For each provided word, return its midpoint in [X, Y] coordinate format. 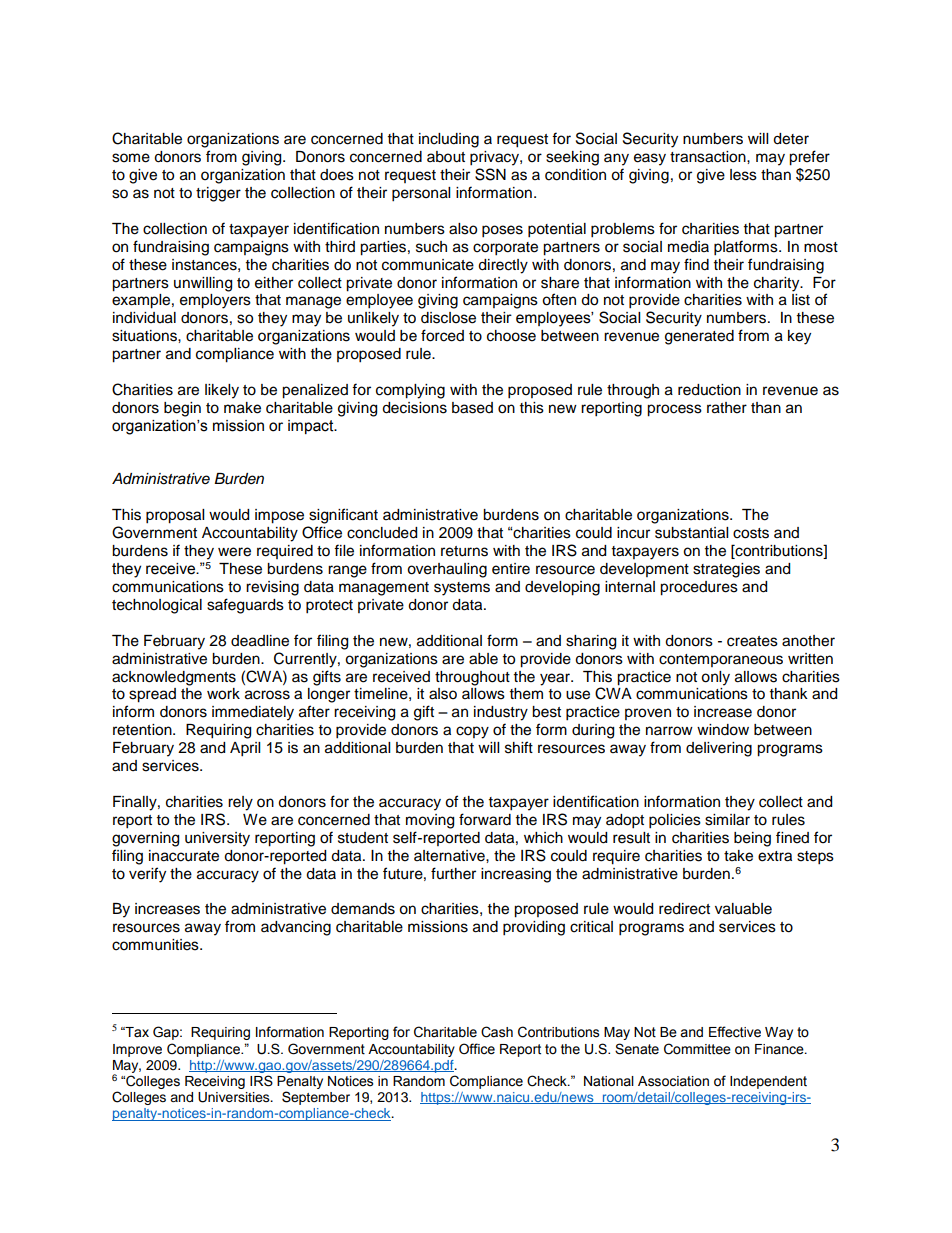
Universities [235, 1097]
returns [464, 551]
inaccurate [184, 856]
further [453, 873]
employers [215, 301]
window [723, 730]
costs [751, 533]
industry [501, 713]
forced [442, 335]
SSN [490, 174]
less [743, 175]
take [738, 856]
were [234, 552]
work [223, 694]
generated [699, 337]
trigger [218, 194]
